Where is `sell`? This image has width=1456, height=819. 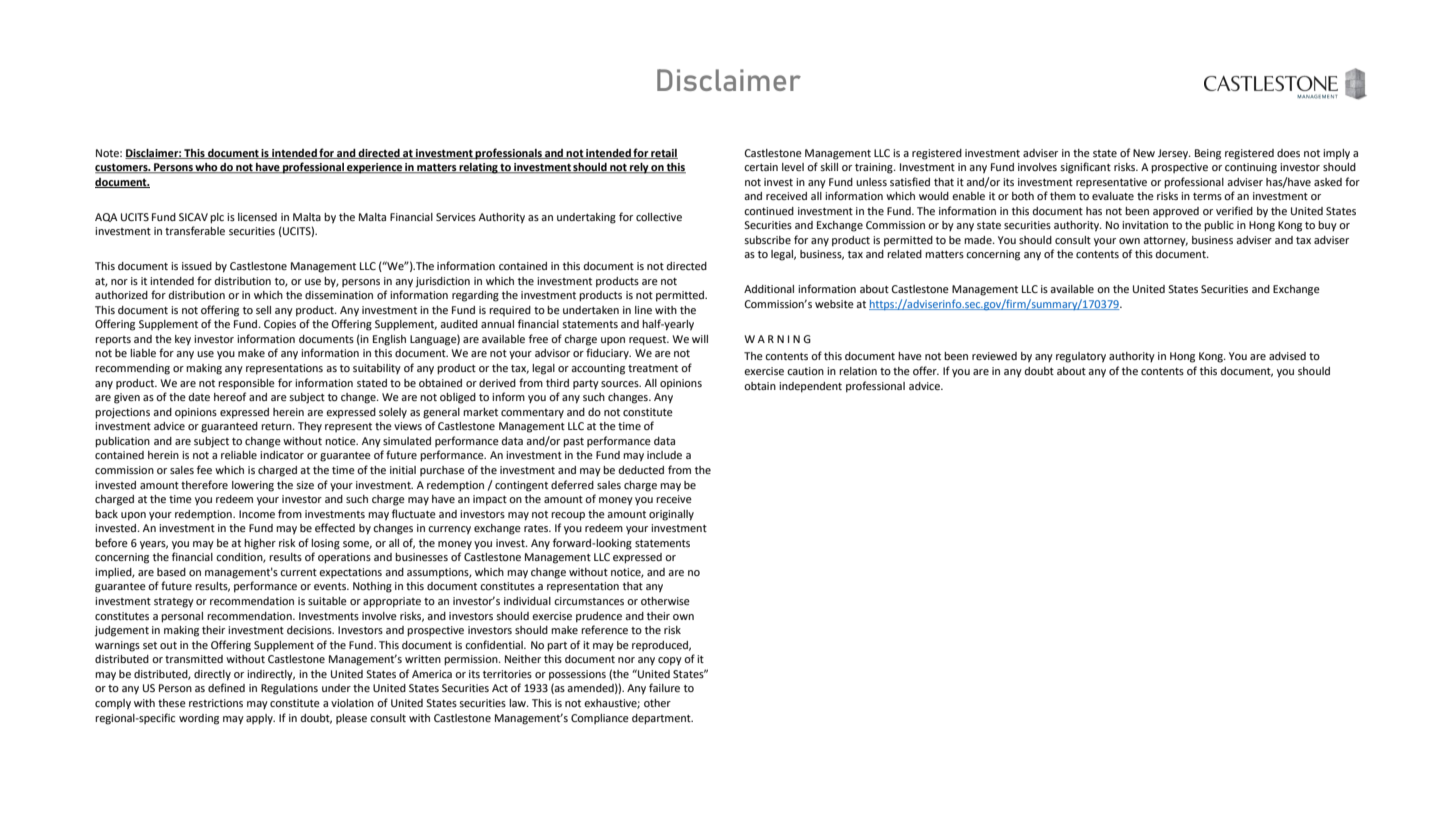 sell is located at coordinates (263, 310).
